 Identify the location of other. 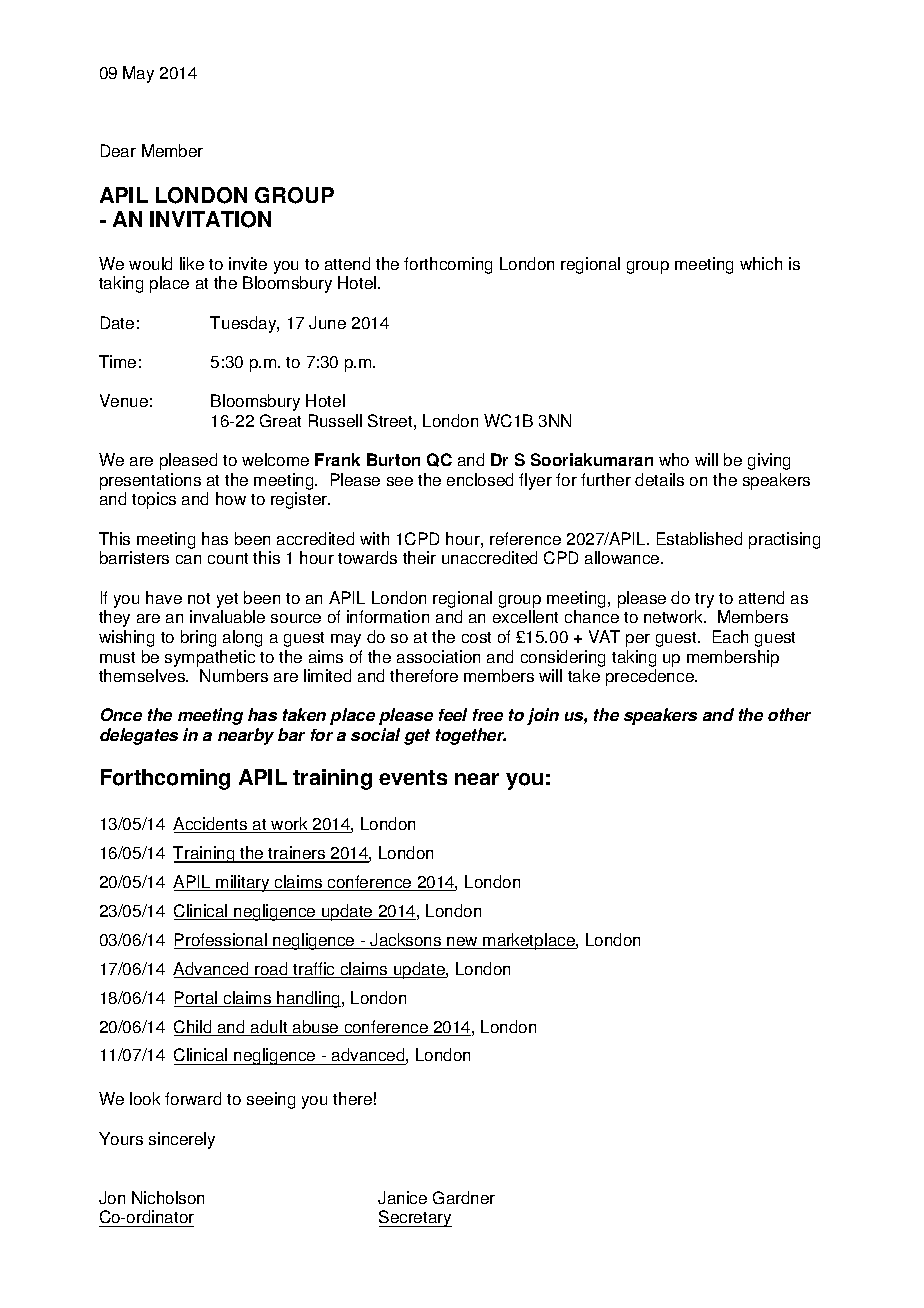
(789, 714).
